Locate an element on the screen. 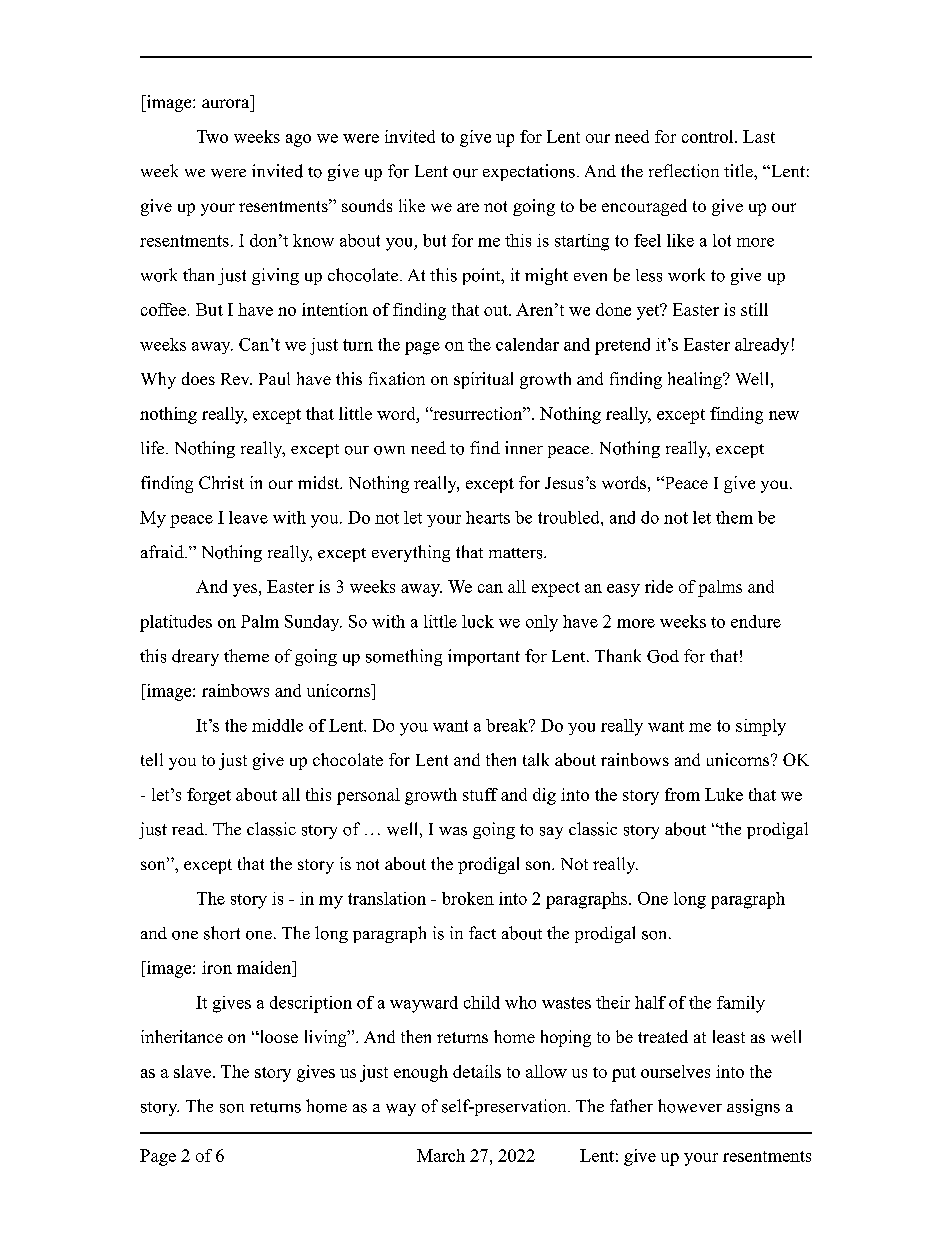 The height and width of the screenshot is (1233, 952). luck is located at coordinates (478, 621).
